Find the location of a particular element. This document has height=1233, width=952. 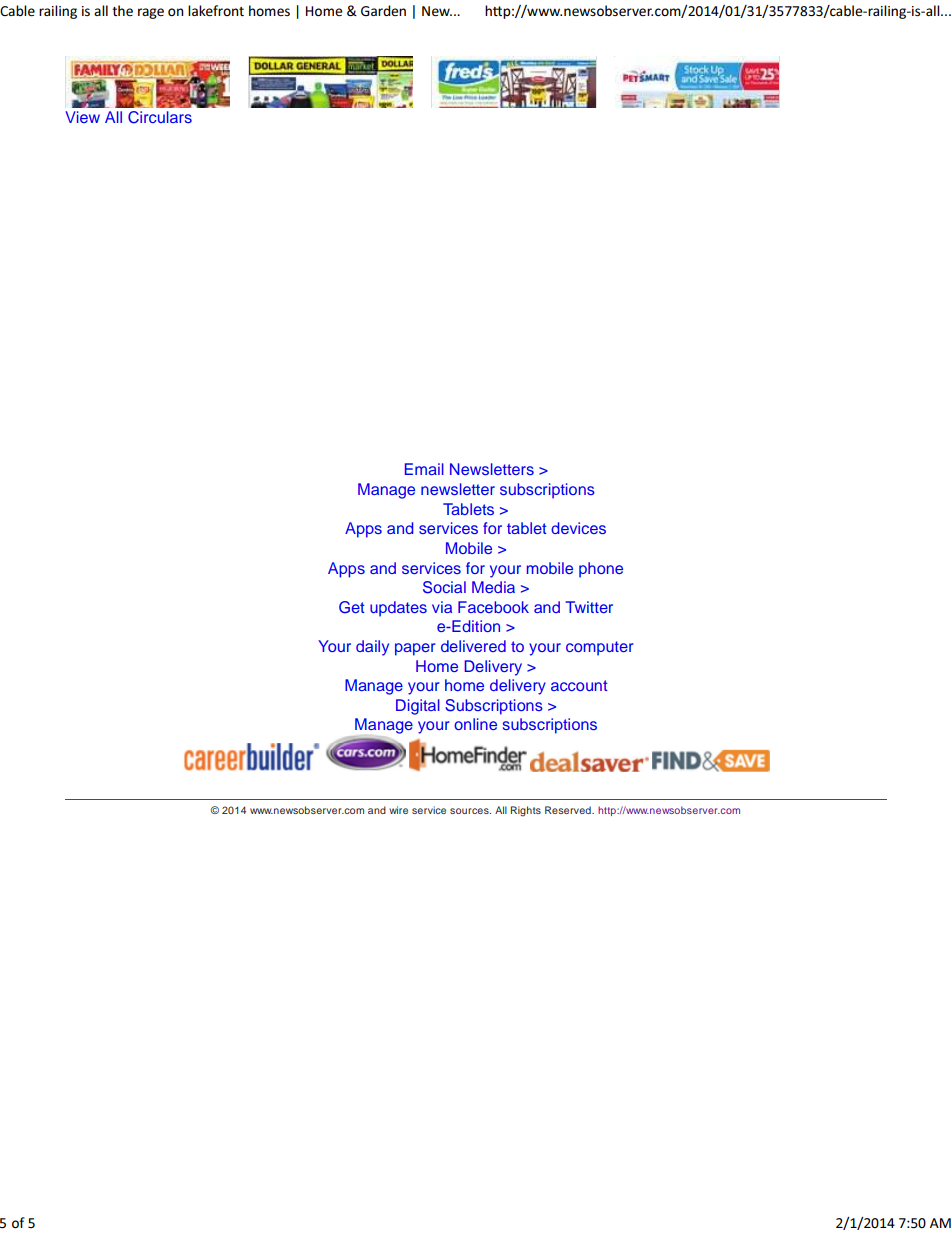

phone is located at coordinates (601, 570).
